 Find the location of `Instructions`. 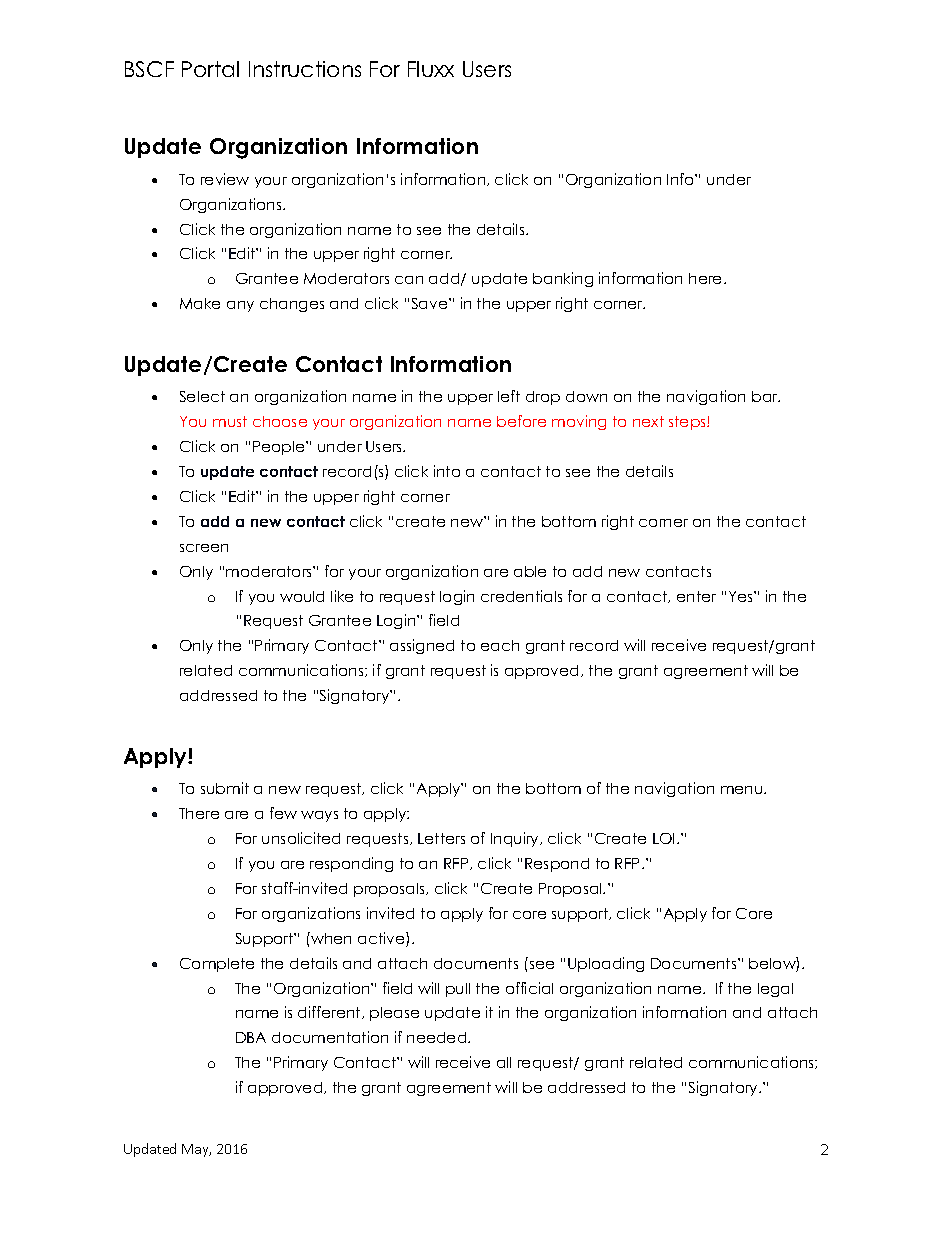

Instructions is located at coordinates (305, 69).
